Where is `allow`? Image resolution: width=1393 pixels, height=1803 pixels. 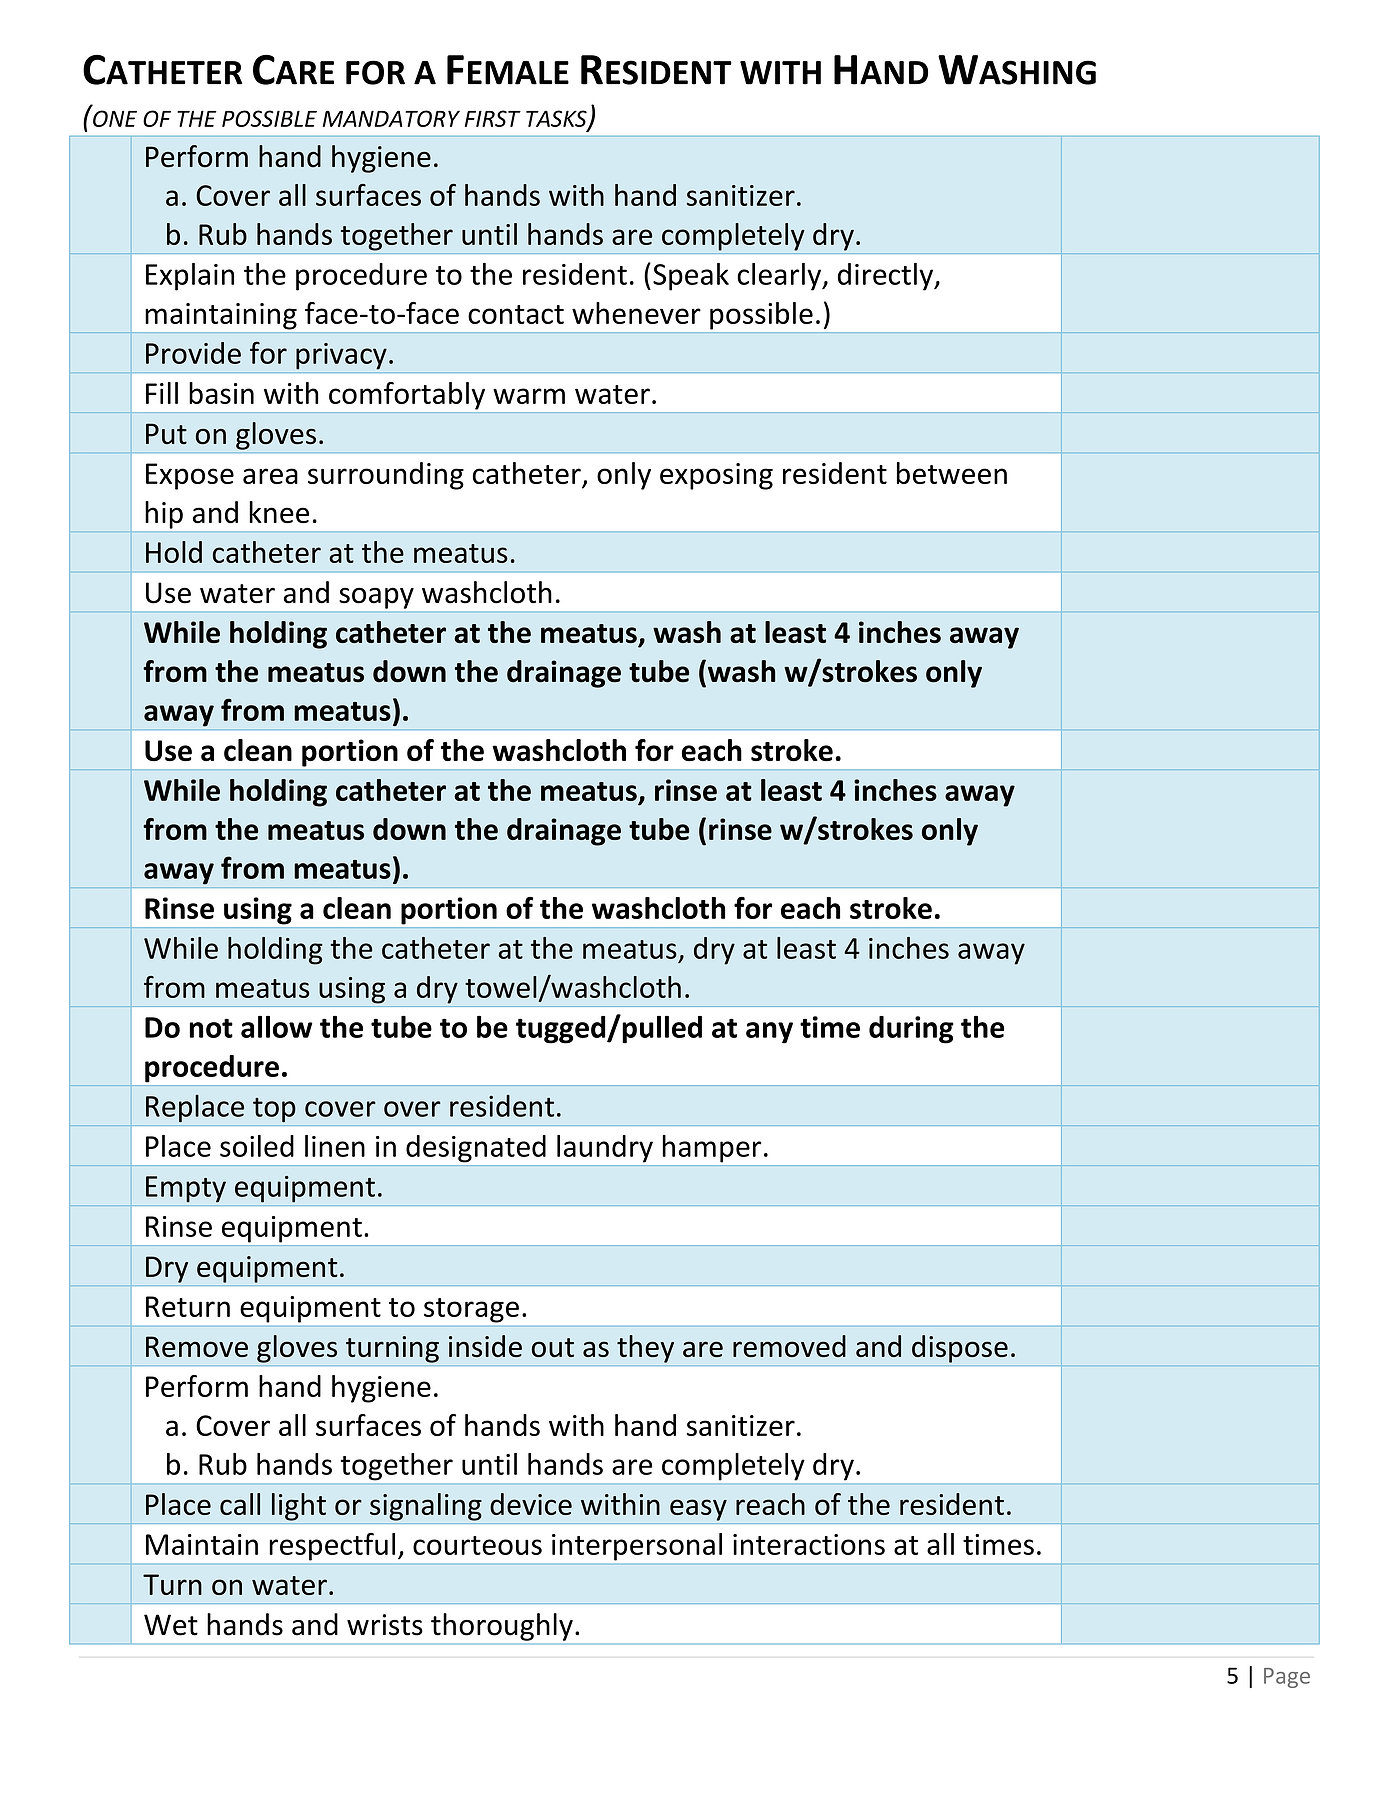 allow is located at coordinates (276, 1027).
